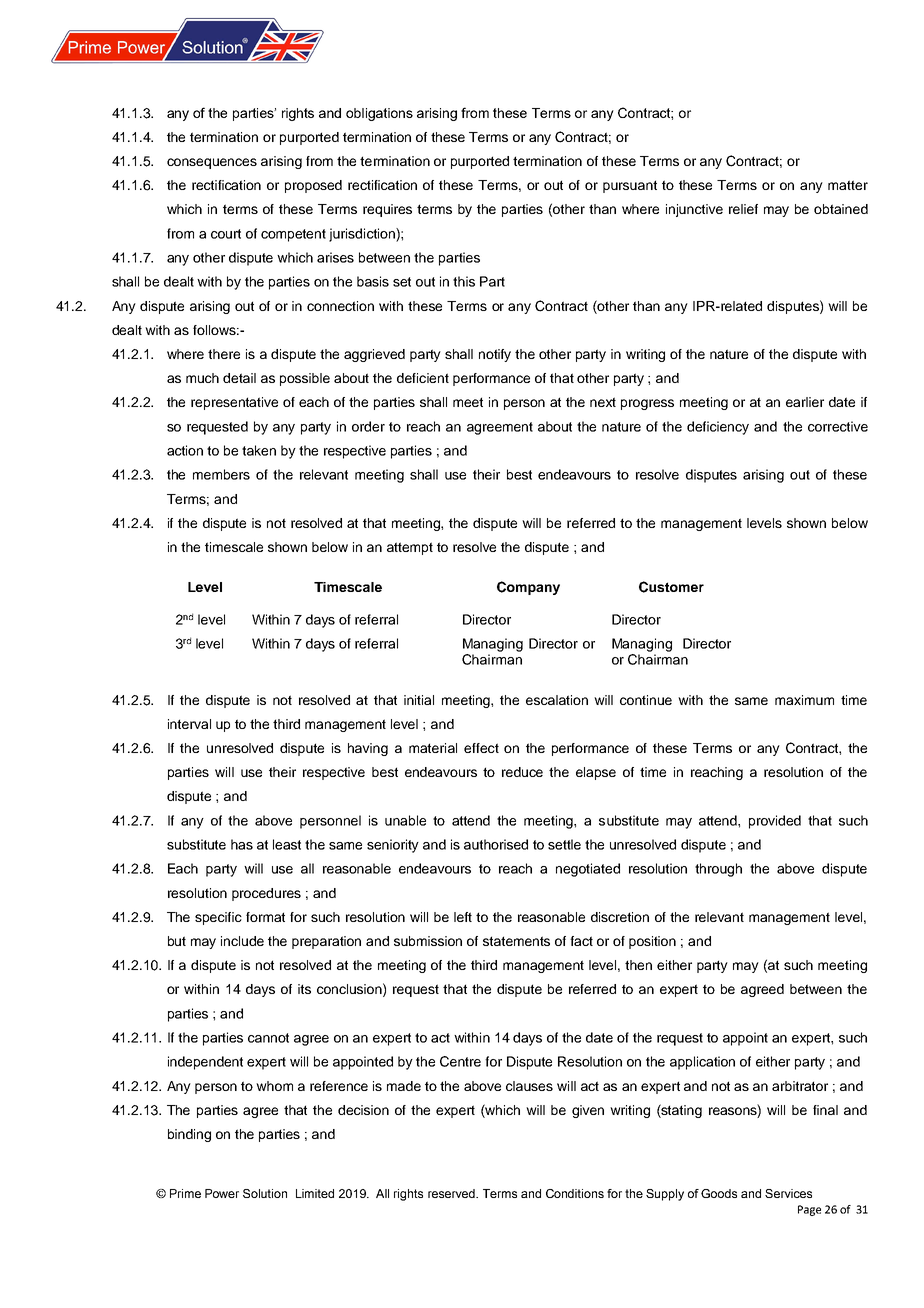 The width and height of the page is (924, 1308). I want to click on reduce, so click(522, 772).
